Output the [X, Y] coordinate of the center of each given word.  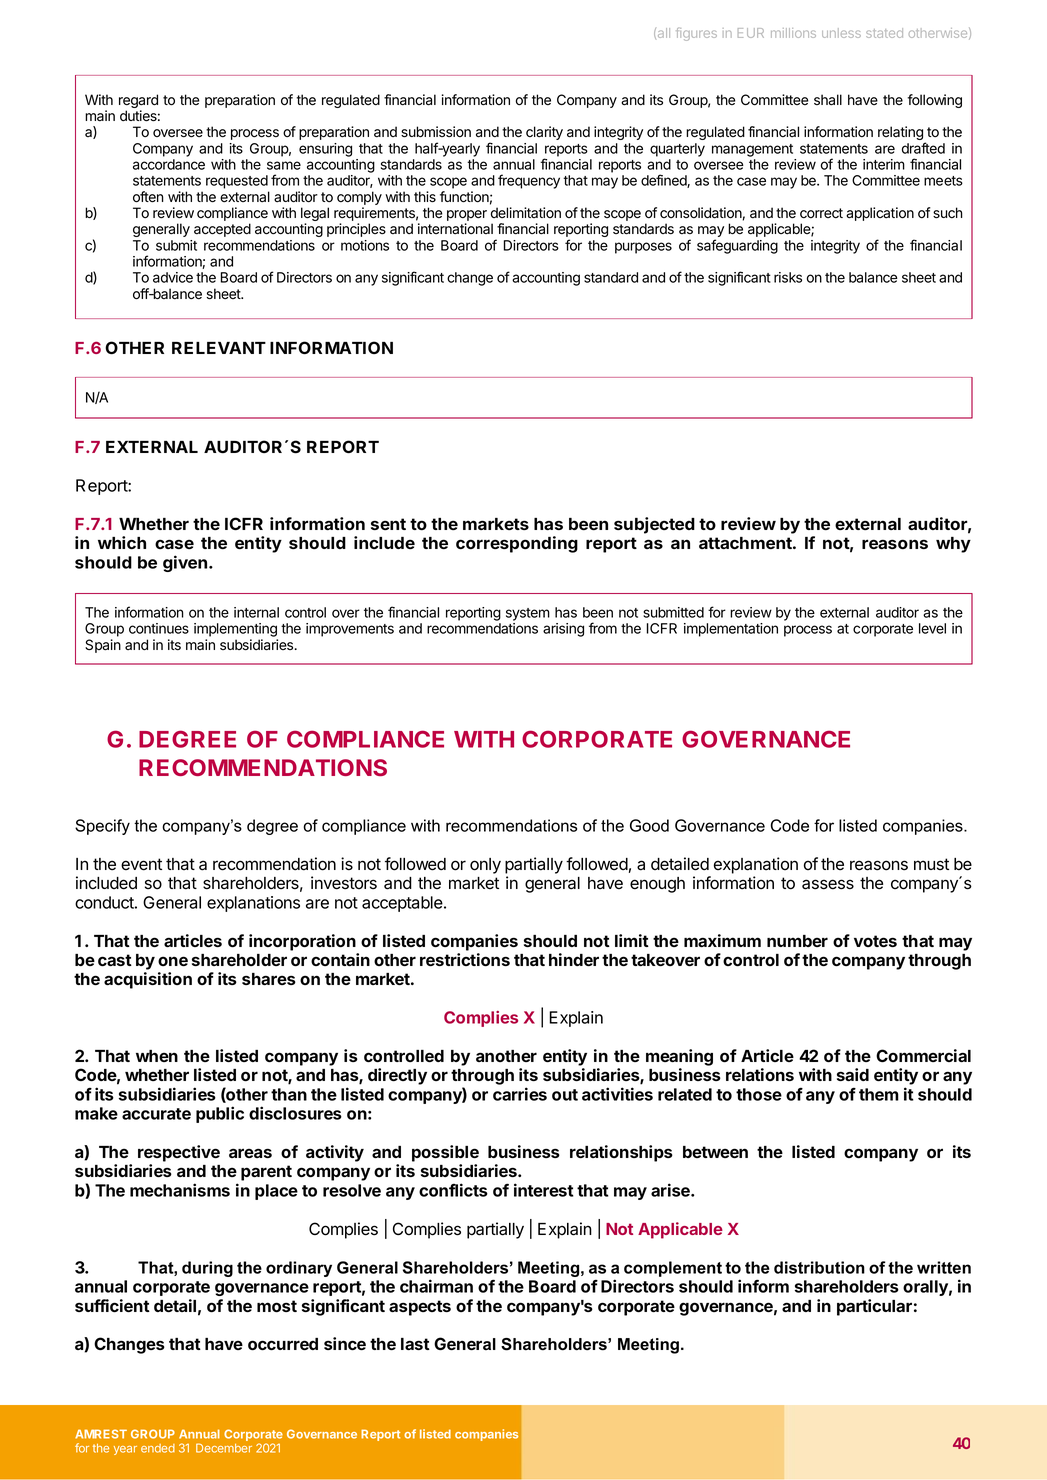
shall [828, 100]
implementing [236, 631]
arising [563, 630]
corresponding [517, 544]
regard [138, 102]
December [224, 1448]
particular [874, 1307]
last [415, 1344]
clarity [544, 133]
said [853, 1074]
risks [788, 277]
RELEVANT [219, 348]
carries [520, 1094]
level [932, 628]
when [157, 1056]
